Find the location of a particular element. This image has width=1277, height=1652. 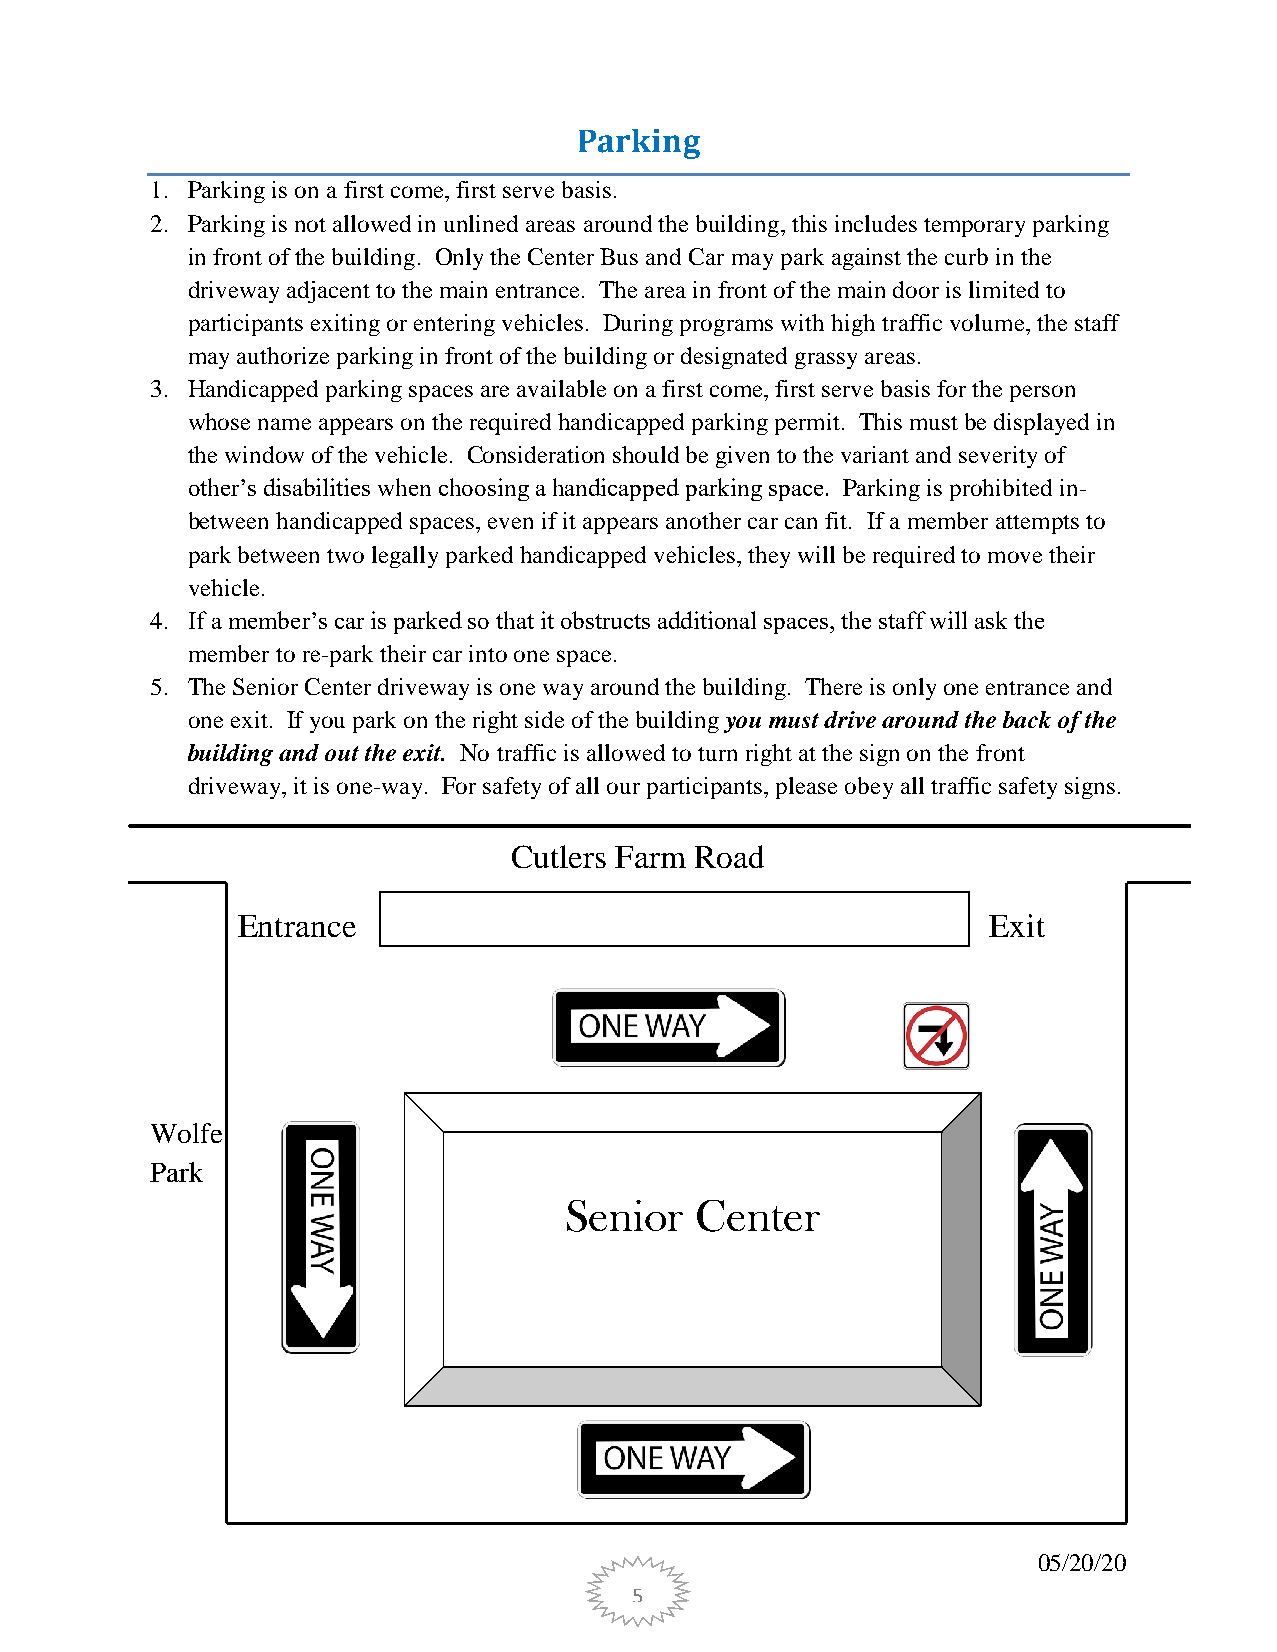

obstructs is located at coordinates (605, 620).
